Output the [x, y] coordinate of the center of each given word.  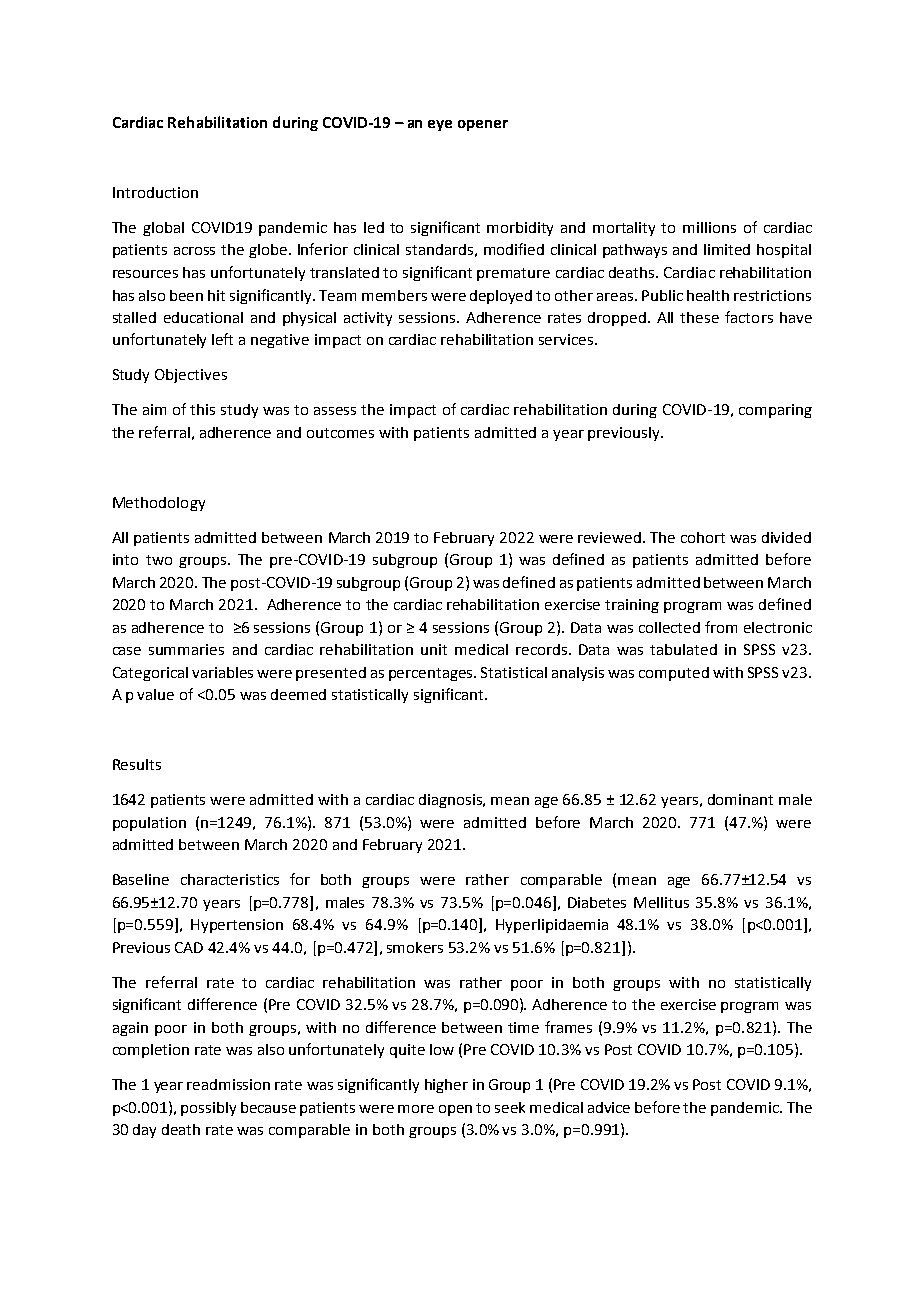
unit [434, 649]
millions [709, 227]
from [721, 627]
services [567, 339]
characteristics [230, 879]
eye [440, 125]
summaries [186, 649]
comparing [775, 411]
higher [446, 1086]
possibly [208, 1109]
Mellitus [661, 902]
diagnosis [452, 801]
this [202, 409]
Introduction [155, 192]
